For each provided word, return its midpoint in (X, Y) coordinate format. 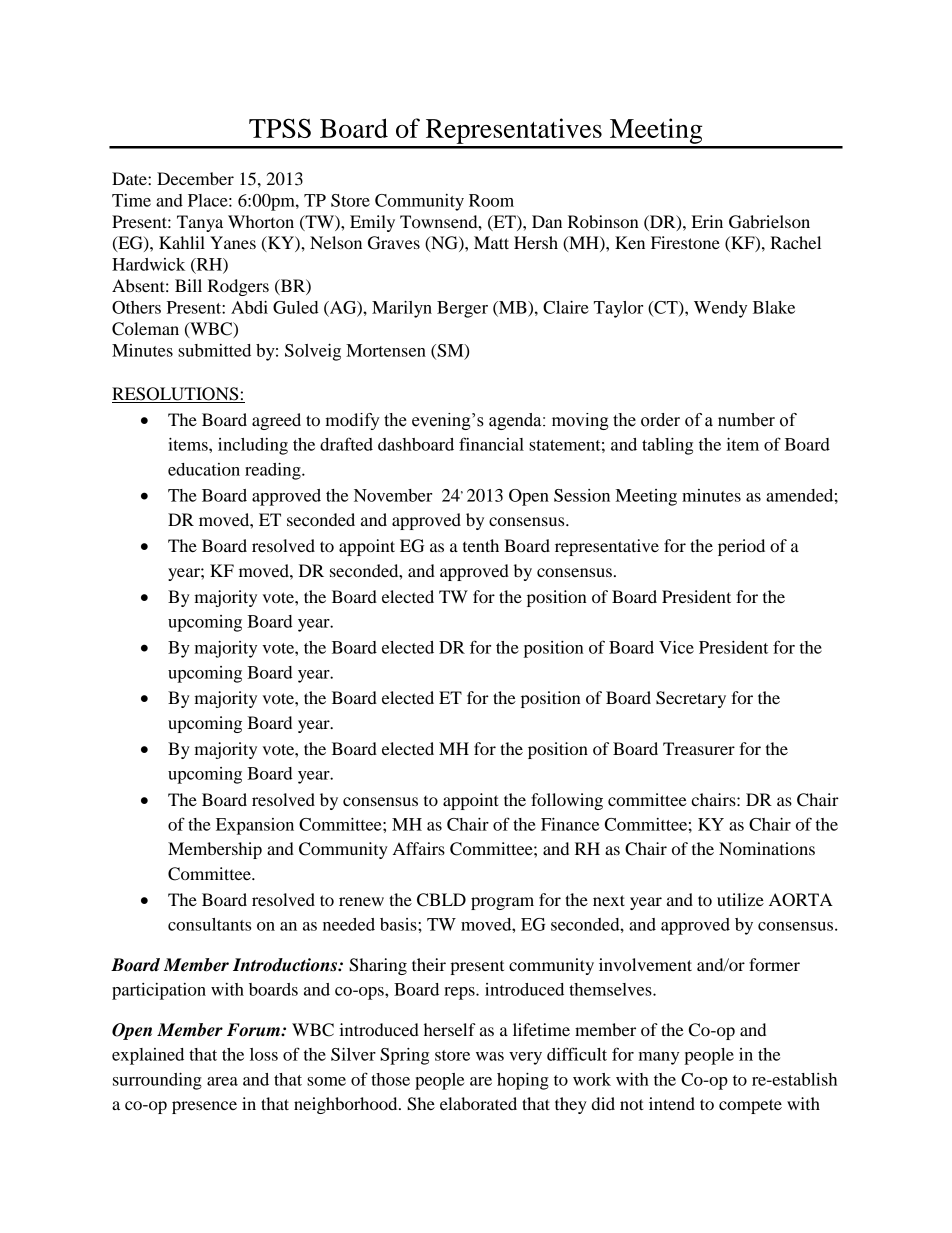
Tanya (200, 223)
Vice (676, 647)
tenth (481, 545)
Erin (707, 221)
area (222, 1081)
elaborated (478, 1103)
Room (491, 200)
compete (750, 1106)
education (204, 469)
